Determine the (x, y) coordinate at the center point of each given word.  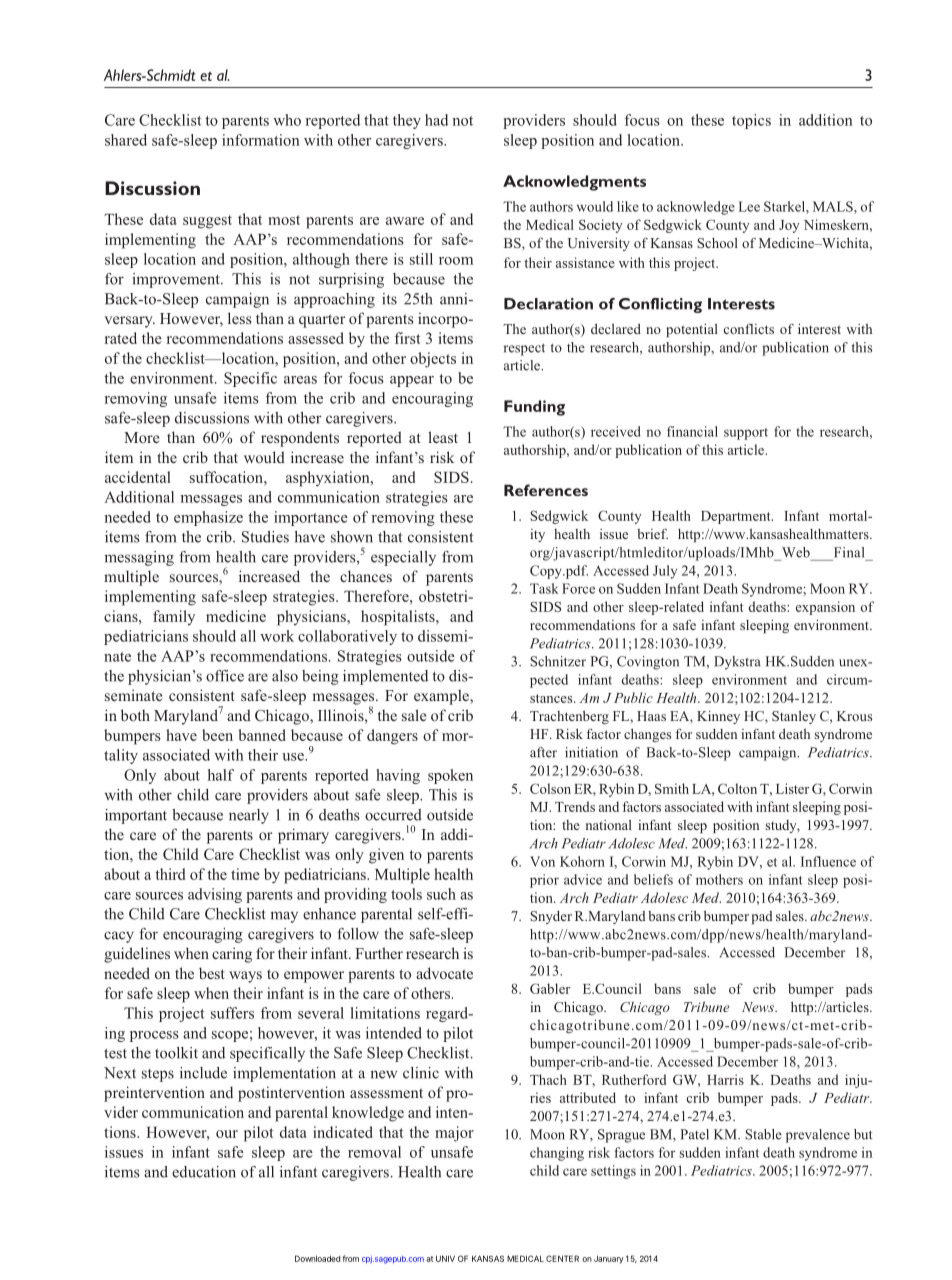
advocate (444, 973)
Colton (737, 788)
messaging (139, 558)
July (665, 572)
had (436, 120)
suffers (232, 1013)
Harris (725, 1079)
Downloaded (317, 1258)
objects (433, 360)
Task (544, 588)
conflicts (749, 328)
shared (126, 140)
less (240, 318)
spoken (450, 776)
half (221, 775)
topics (751, 121)
